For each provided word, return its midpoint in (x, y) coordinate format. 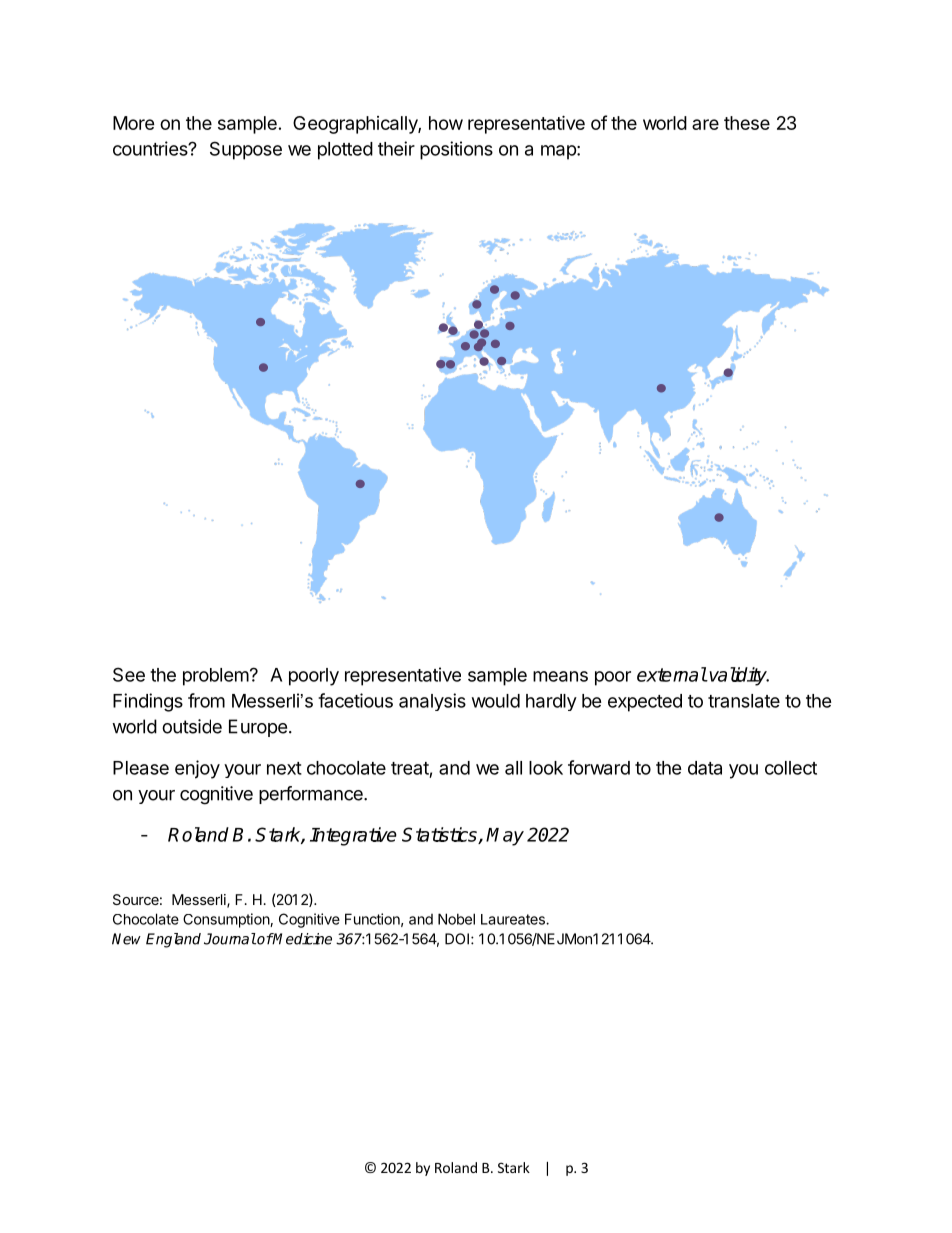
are (705, 124)
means (560, 676)
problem (216, 677)
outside (192, 726)
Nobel (456, 919)
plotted (345, 151)
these (747, 123)
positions (456, 150)
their (396, 148)
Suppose (246, 150)
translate (744, 701)
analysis (432, 702)
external (672, 674)
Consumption (227, 920)
